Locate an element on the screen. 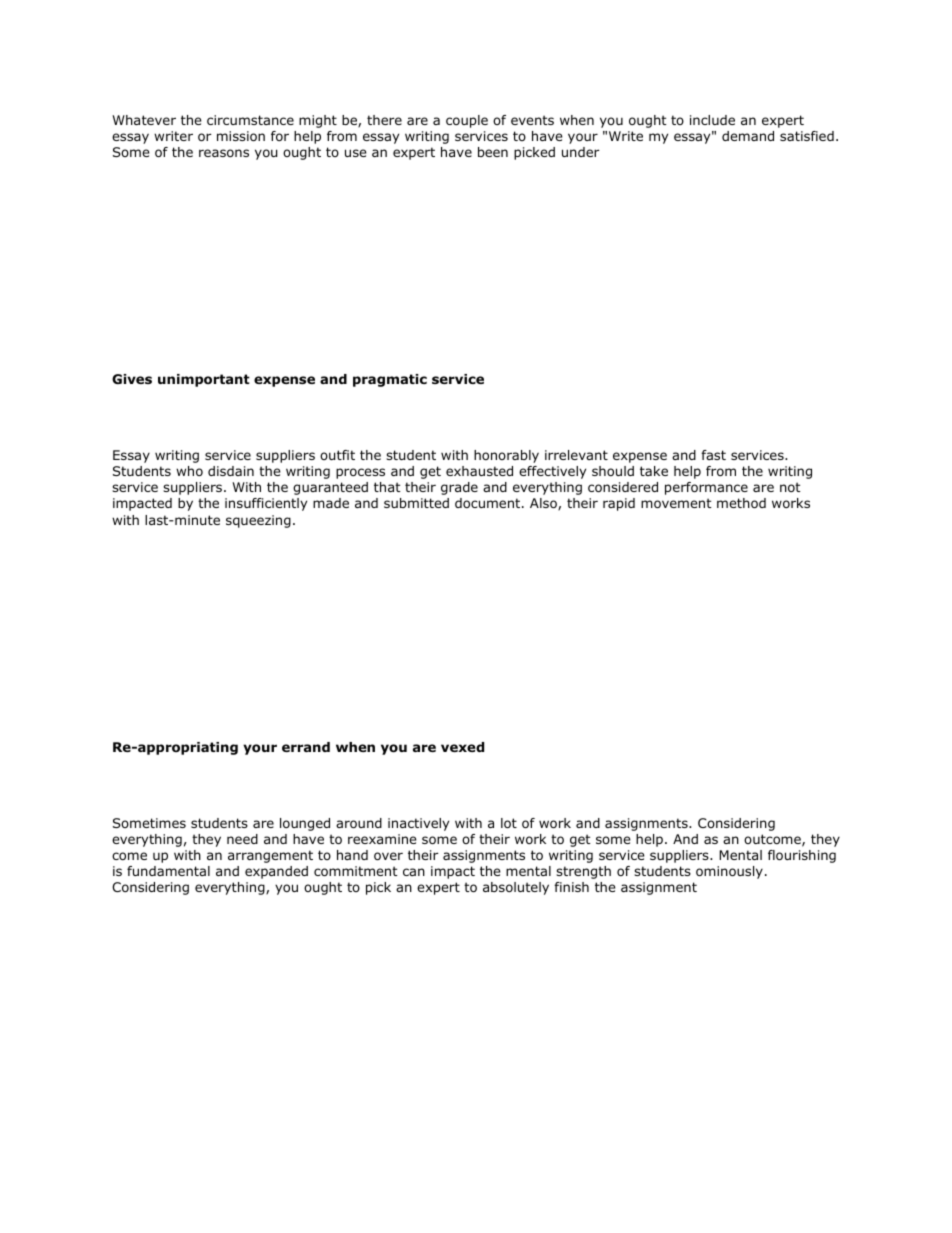 The width and height of the screenshot is (952, 1233). pragmatic is located at coordinates (390, 380).
